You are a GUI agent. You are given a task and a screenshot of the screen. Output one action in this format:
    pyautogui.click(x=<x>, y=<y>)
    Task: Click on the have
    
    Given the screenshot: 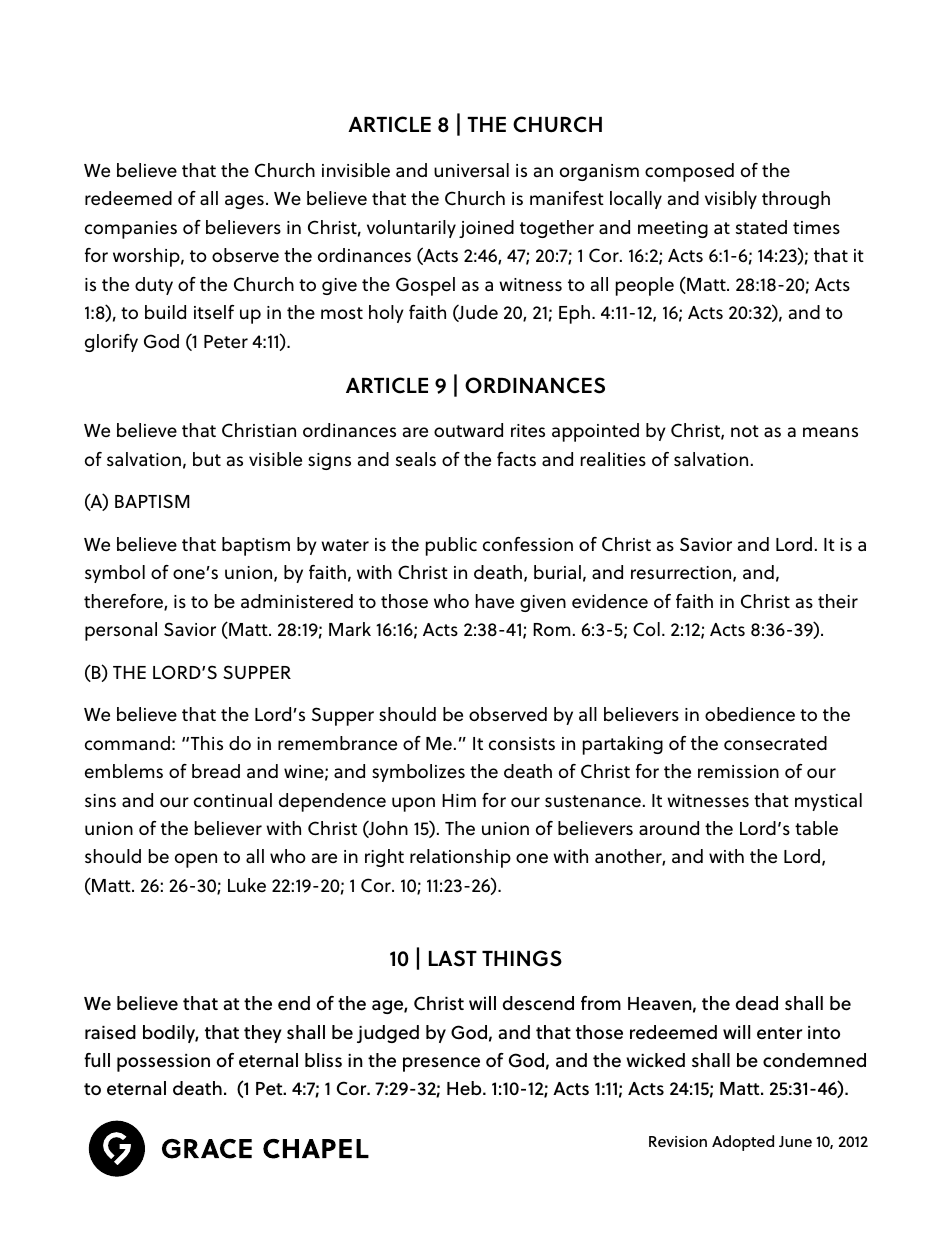 What is the action you would take?
    pyautogui.click(x=495, y=601)
